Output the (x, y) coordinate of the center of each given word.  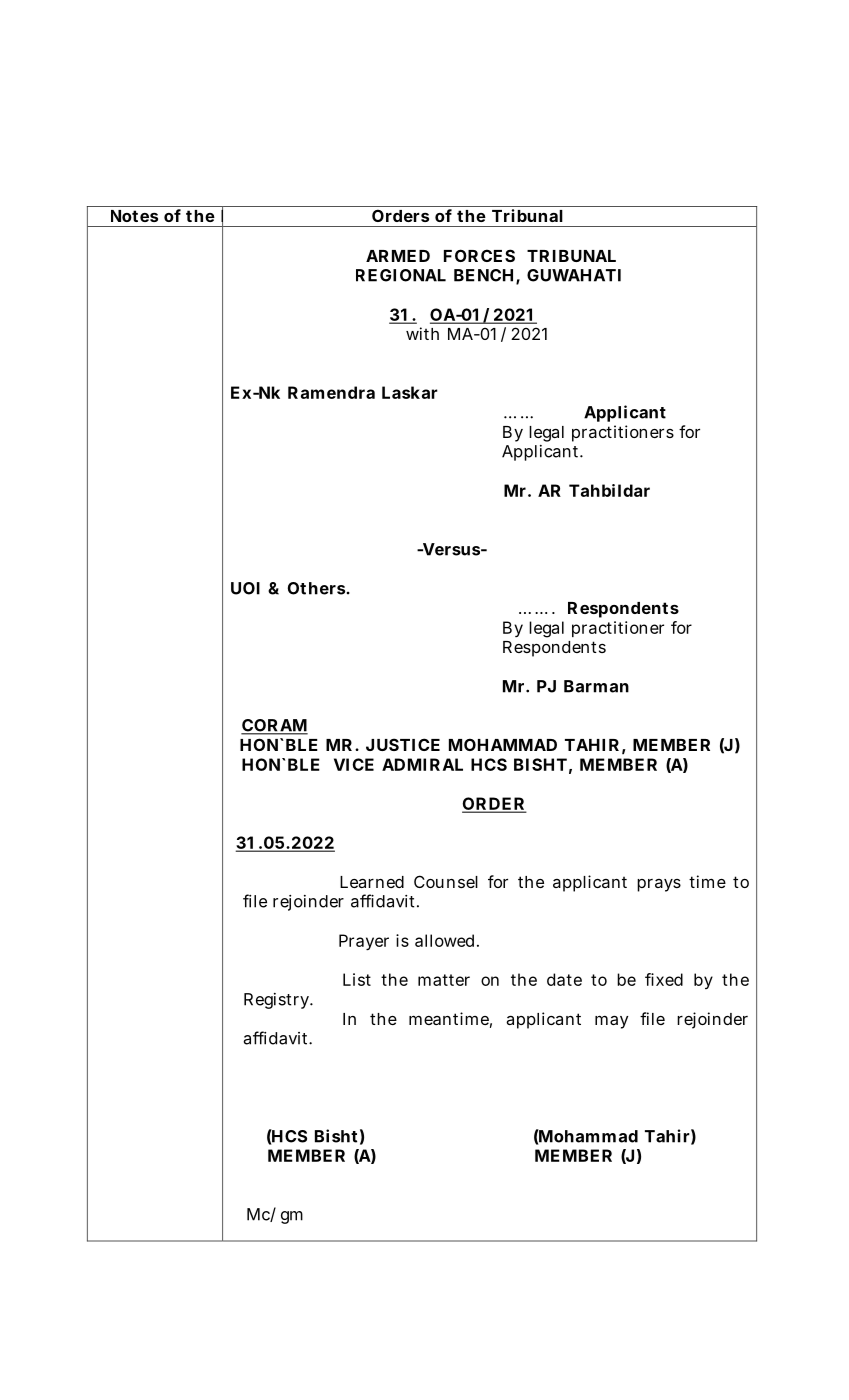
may (611, 1022)
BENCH (483, 275)
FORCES (479, 255)
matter (444, 980)
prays (659, 885)
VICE (354, 764)
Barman (596, 686)
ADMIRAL (422, 764)
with (422, 333)
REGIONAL (401, 275)
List (357, 979)
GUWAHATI (574, 275)
